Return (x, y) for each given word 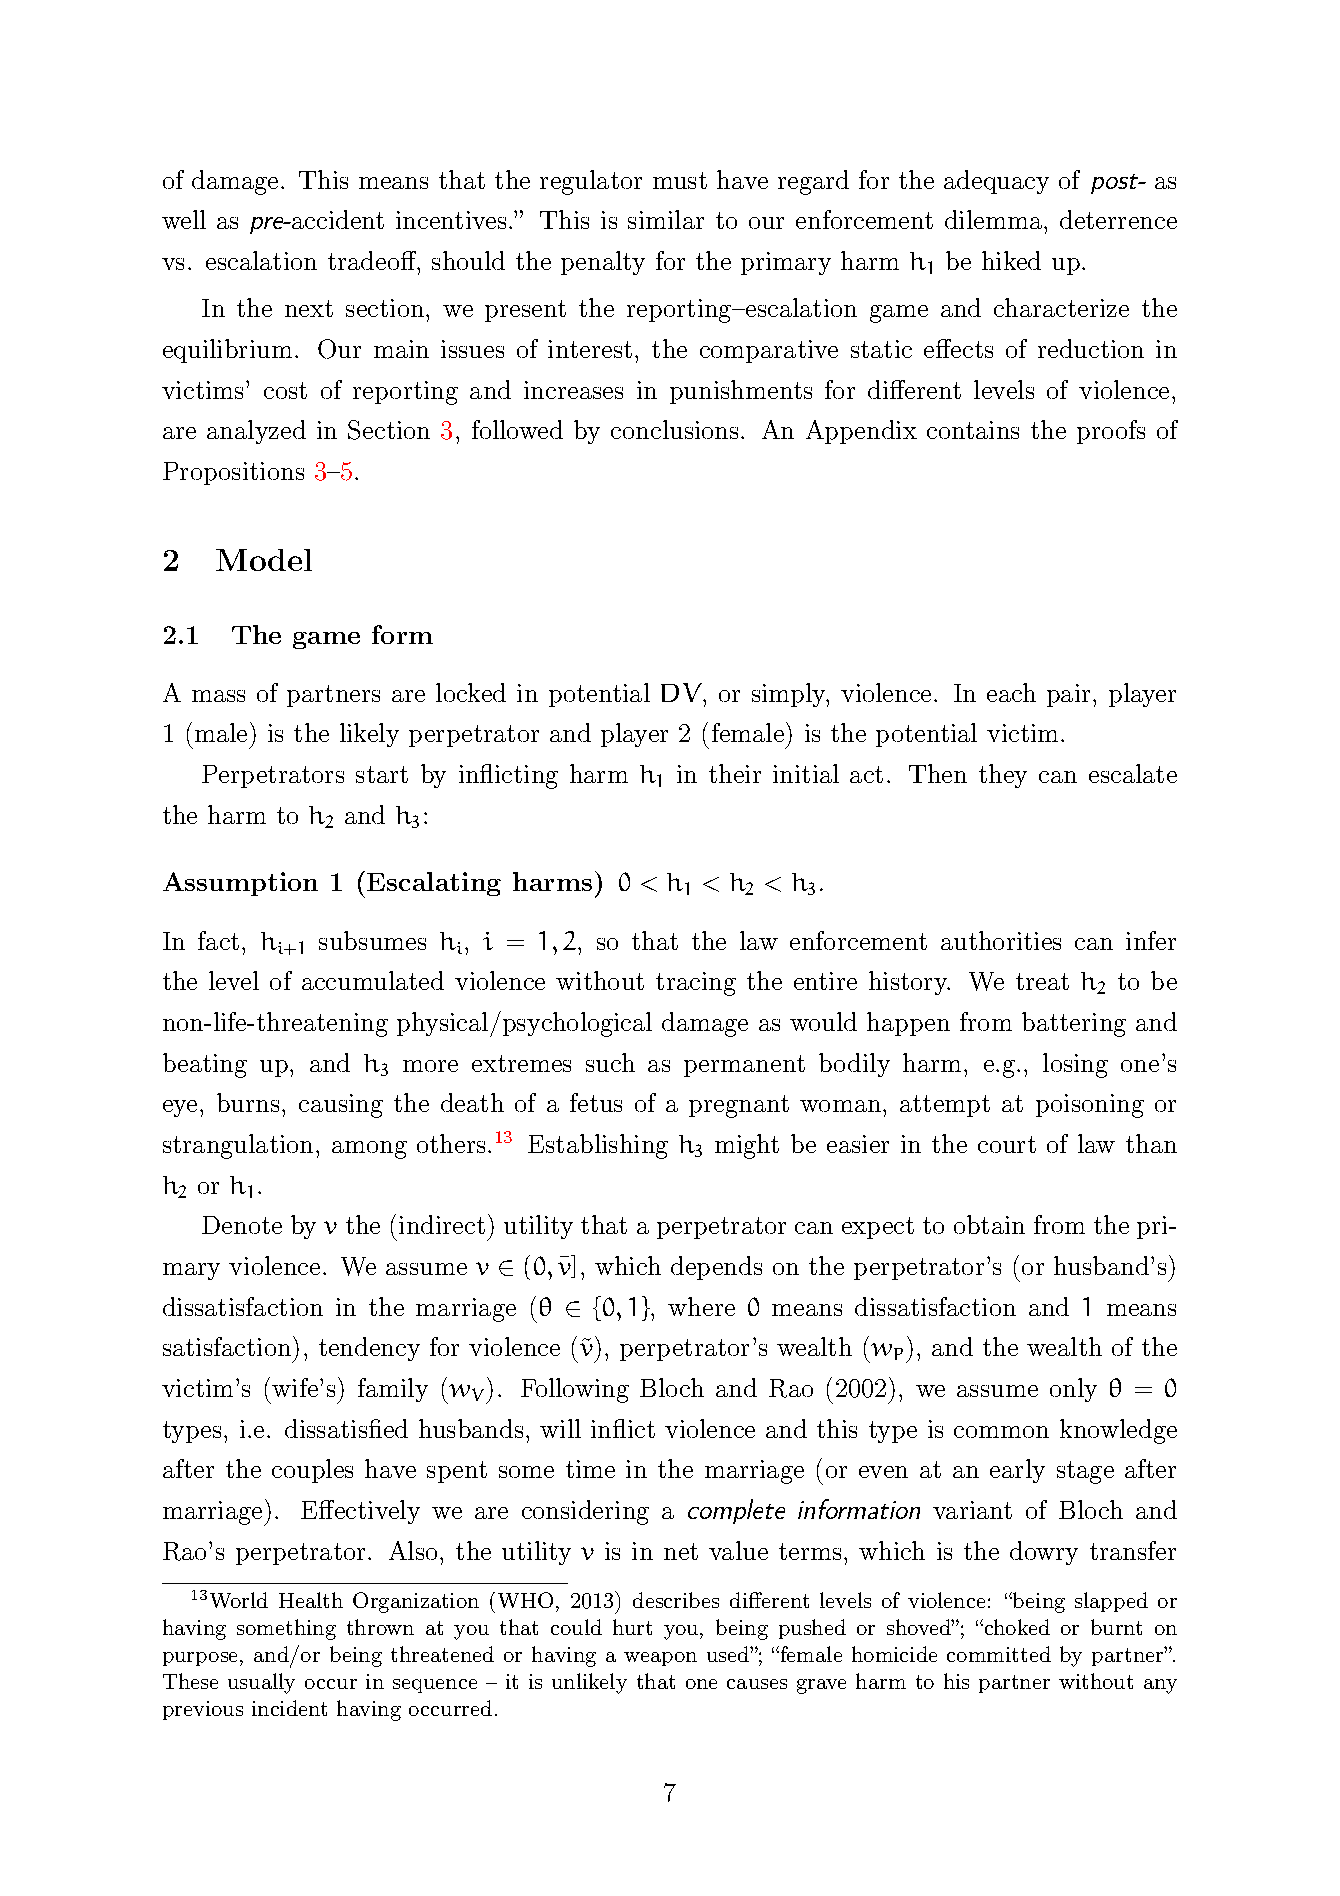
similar (666, 219)
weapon (660, 1659)
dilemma (993, 219)
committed (999, 1654)
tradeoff (373, 260)
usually (261, 1683)
